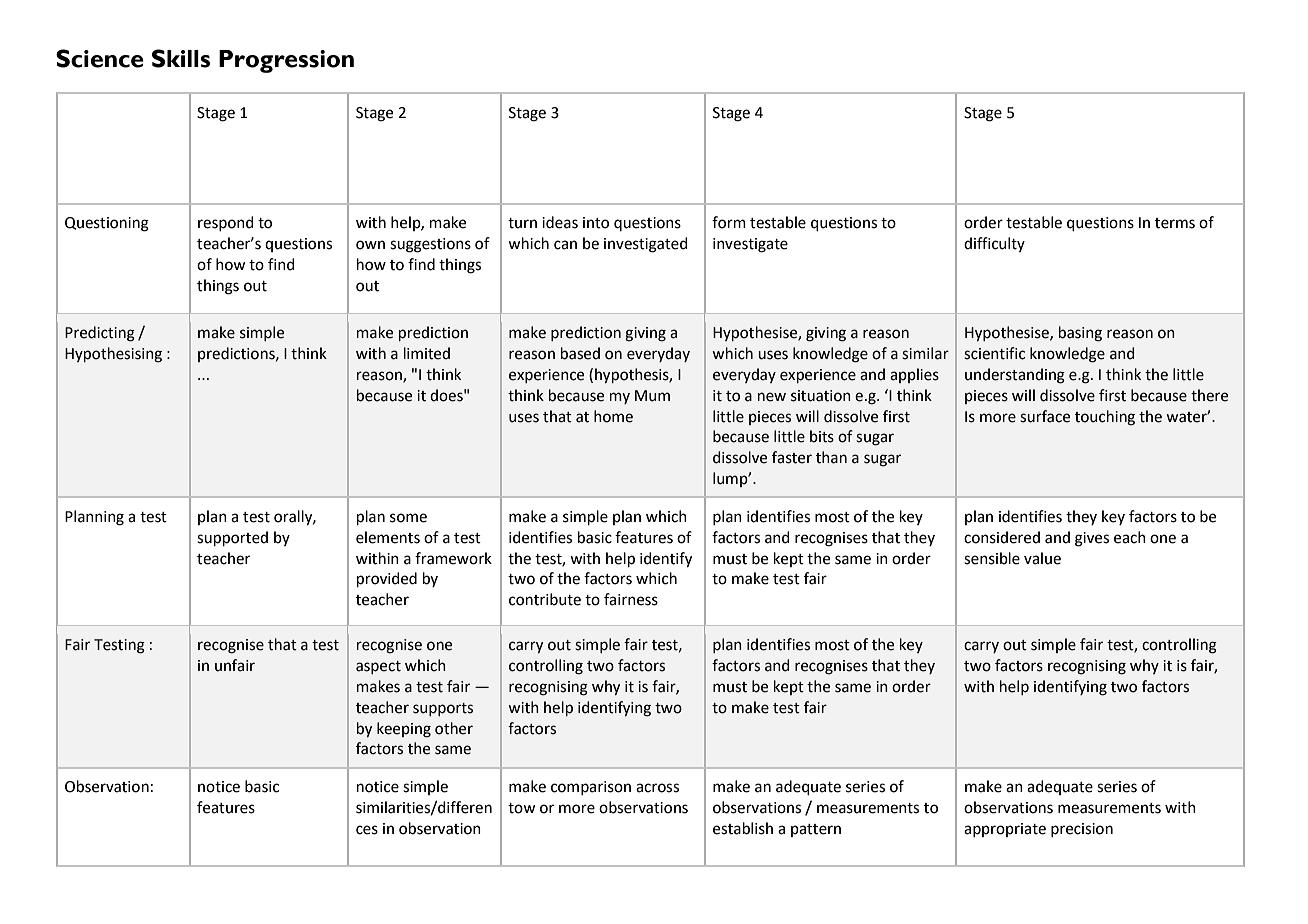 The width and height of the page is (1308, 924). I want to click on into, so click(596, 223).
